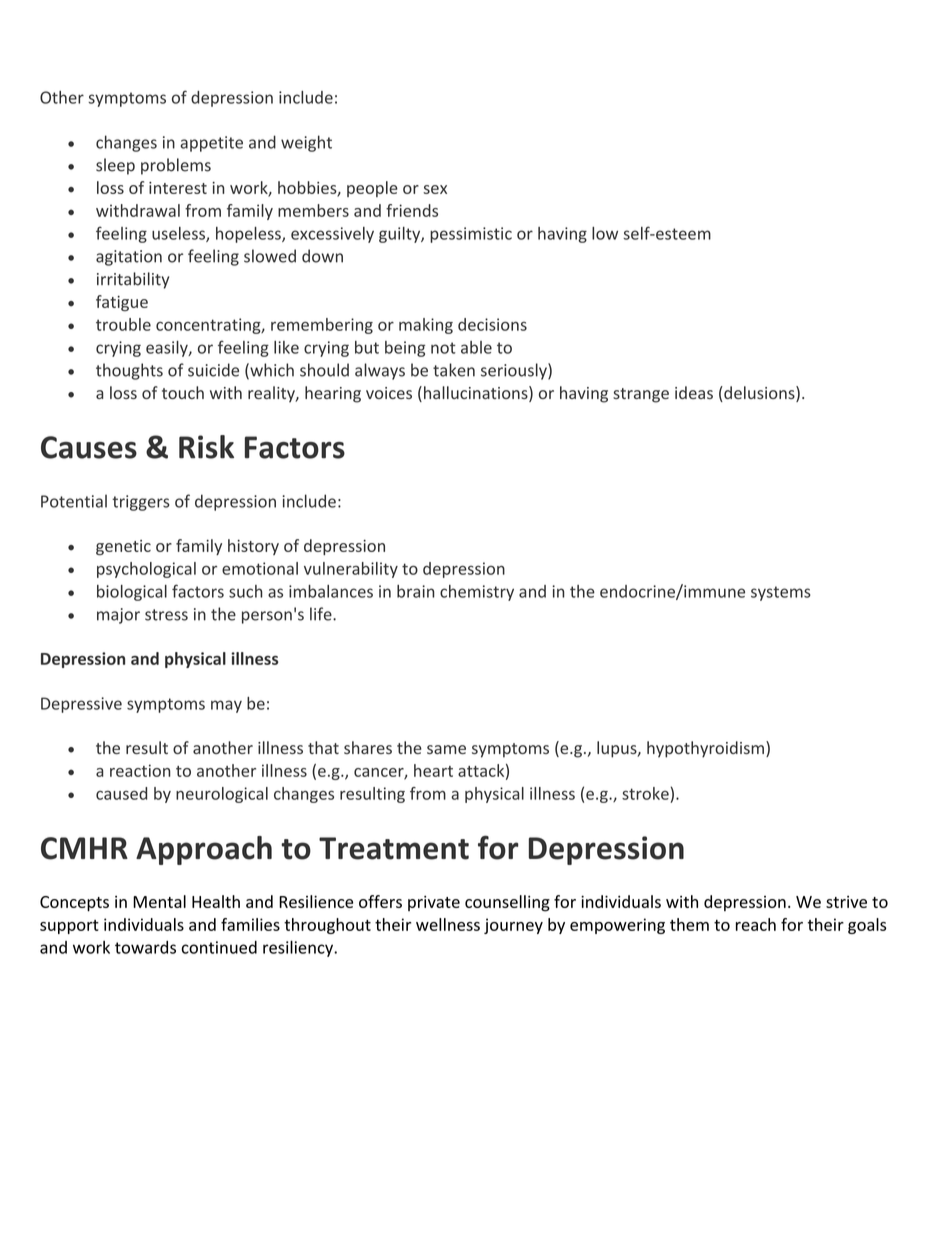 Image resolution: width=952 pixels, height=1233 pixels. I want to click on chemistry, so click(477, 593).
